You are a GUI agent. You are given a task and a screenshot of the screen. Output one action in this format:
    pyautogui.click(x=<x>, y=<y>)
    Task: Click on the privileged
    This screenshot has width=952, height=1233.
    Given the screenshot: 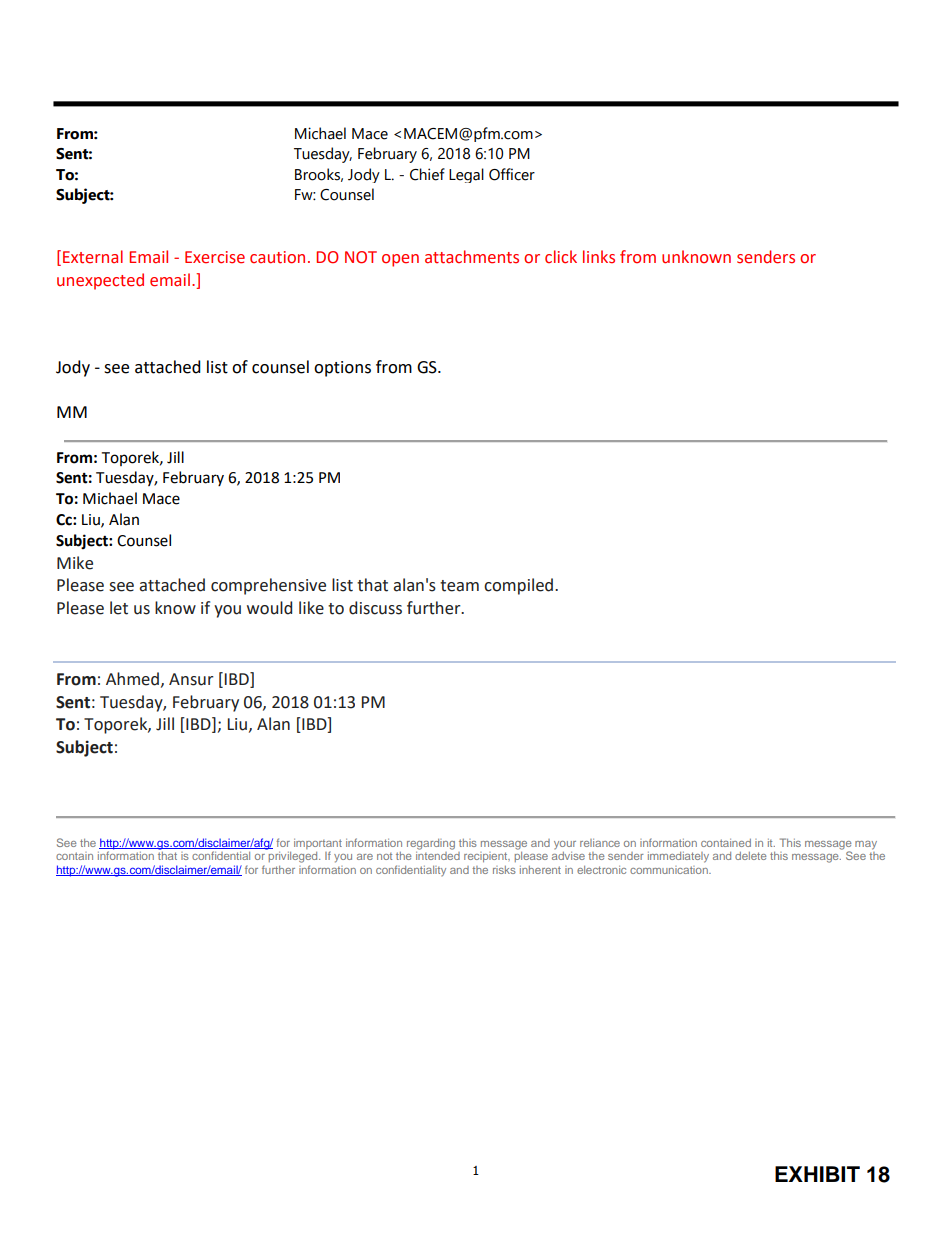 What is the action you would take?
    pyautogui.click(x=293, y=856)
